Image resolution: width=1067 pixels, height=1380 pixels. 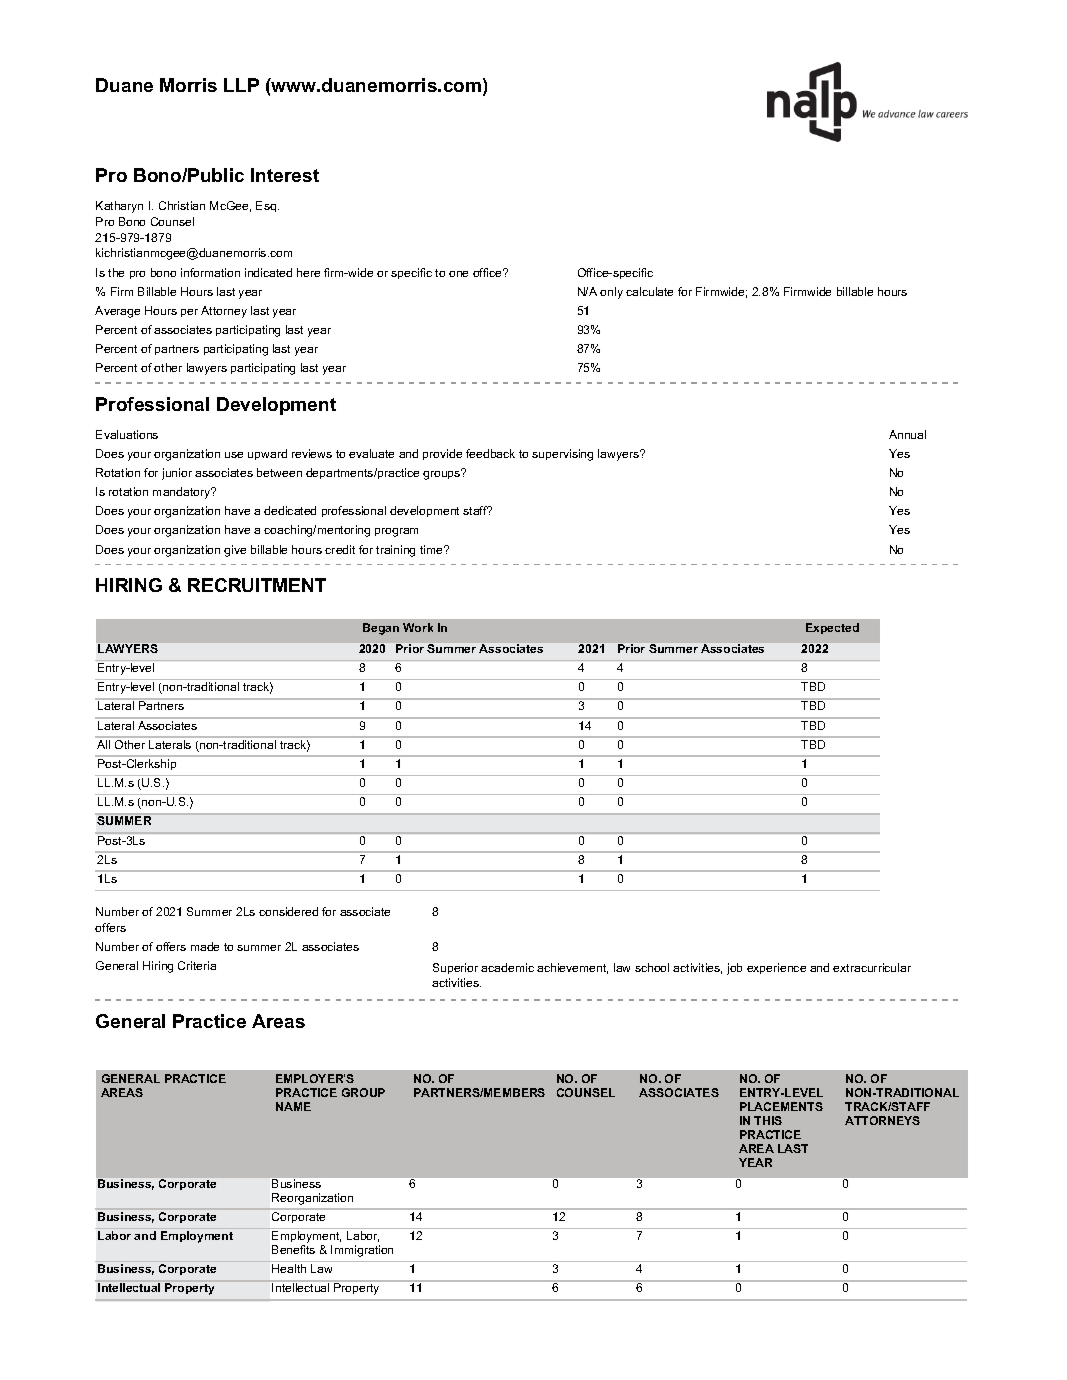 What do you see at coordinates (649, 291) in the screenshot?
I see `calculate` at bounding box center [649, 291].
